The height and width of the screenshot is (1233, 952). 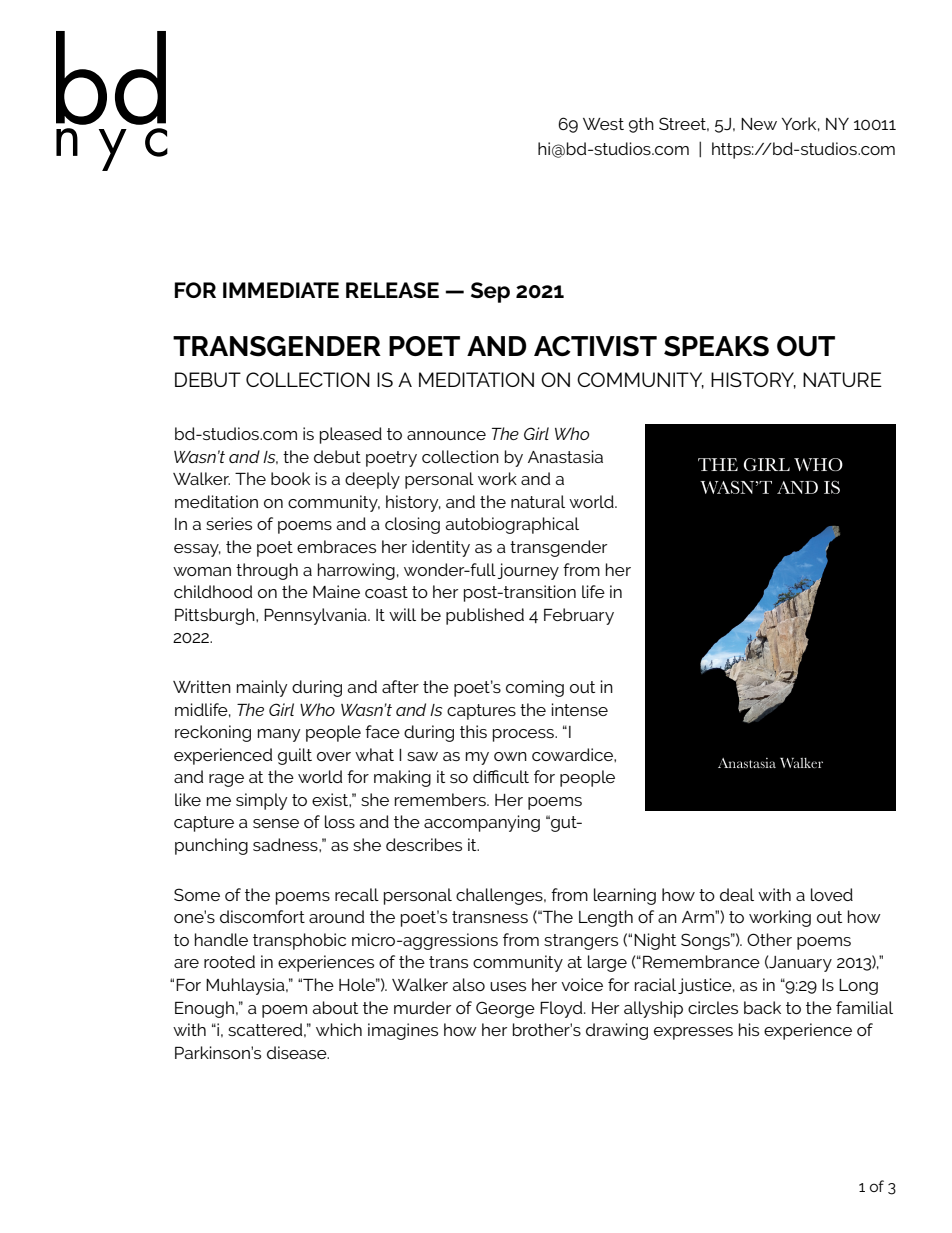 What do you see at coordinates (759, 124) in the screenshot?
I see `New` at bounding box center [759, 124].
